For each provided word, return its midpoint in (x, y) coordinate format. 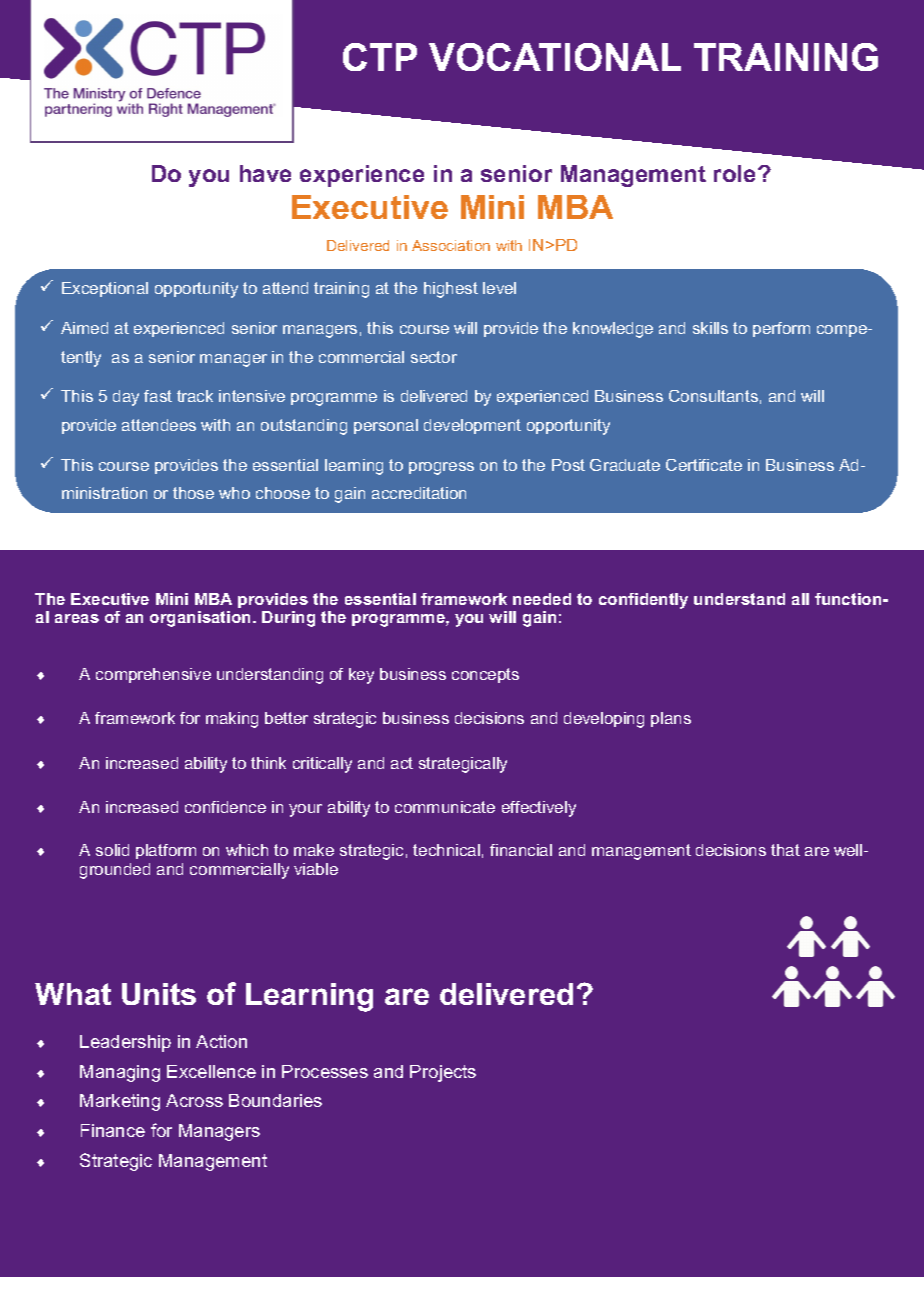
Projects (443, 1073)
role (736, 173)
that (785, 850)
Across (194, 1100)
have (265, 173)
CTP (380, 57)
